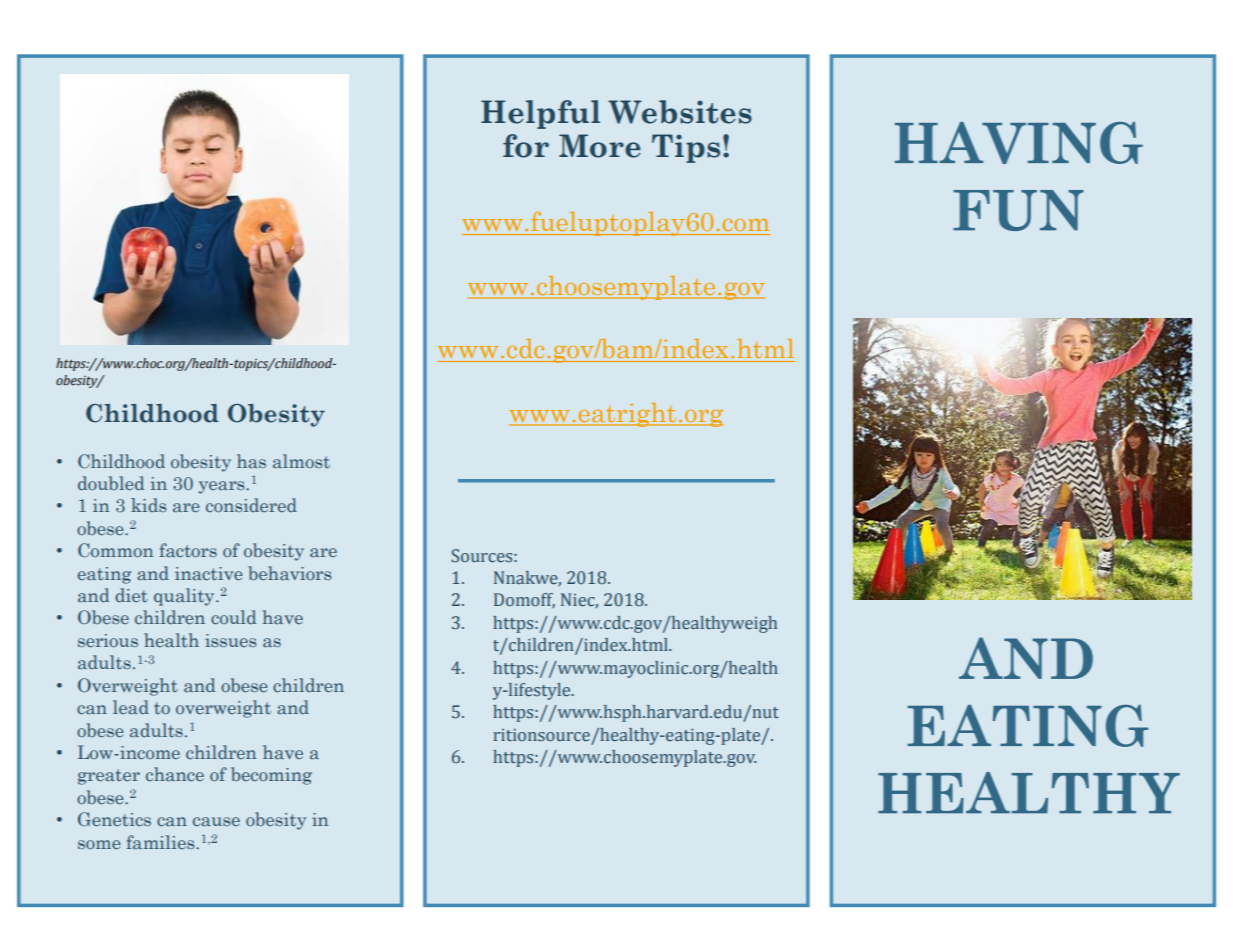 This screenshot has width=1233, height=952. I want to click on for, so click(526, 146).
